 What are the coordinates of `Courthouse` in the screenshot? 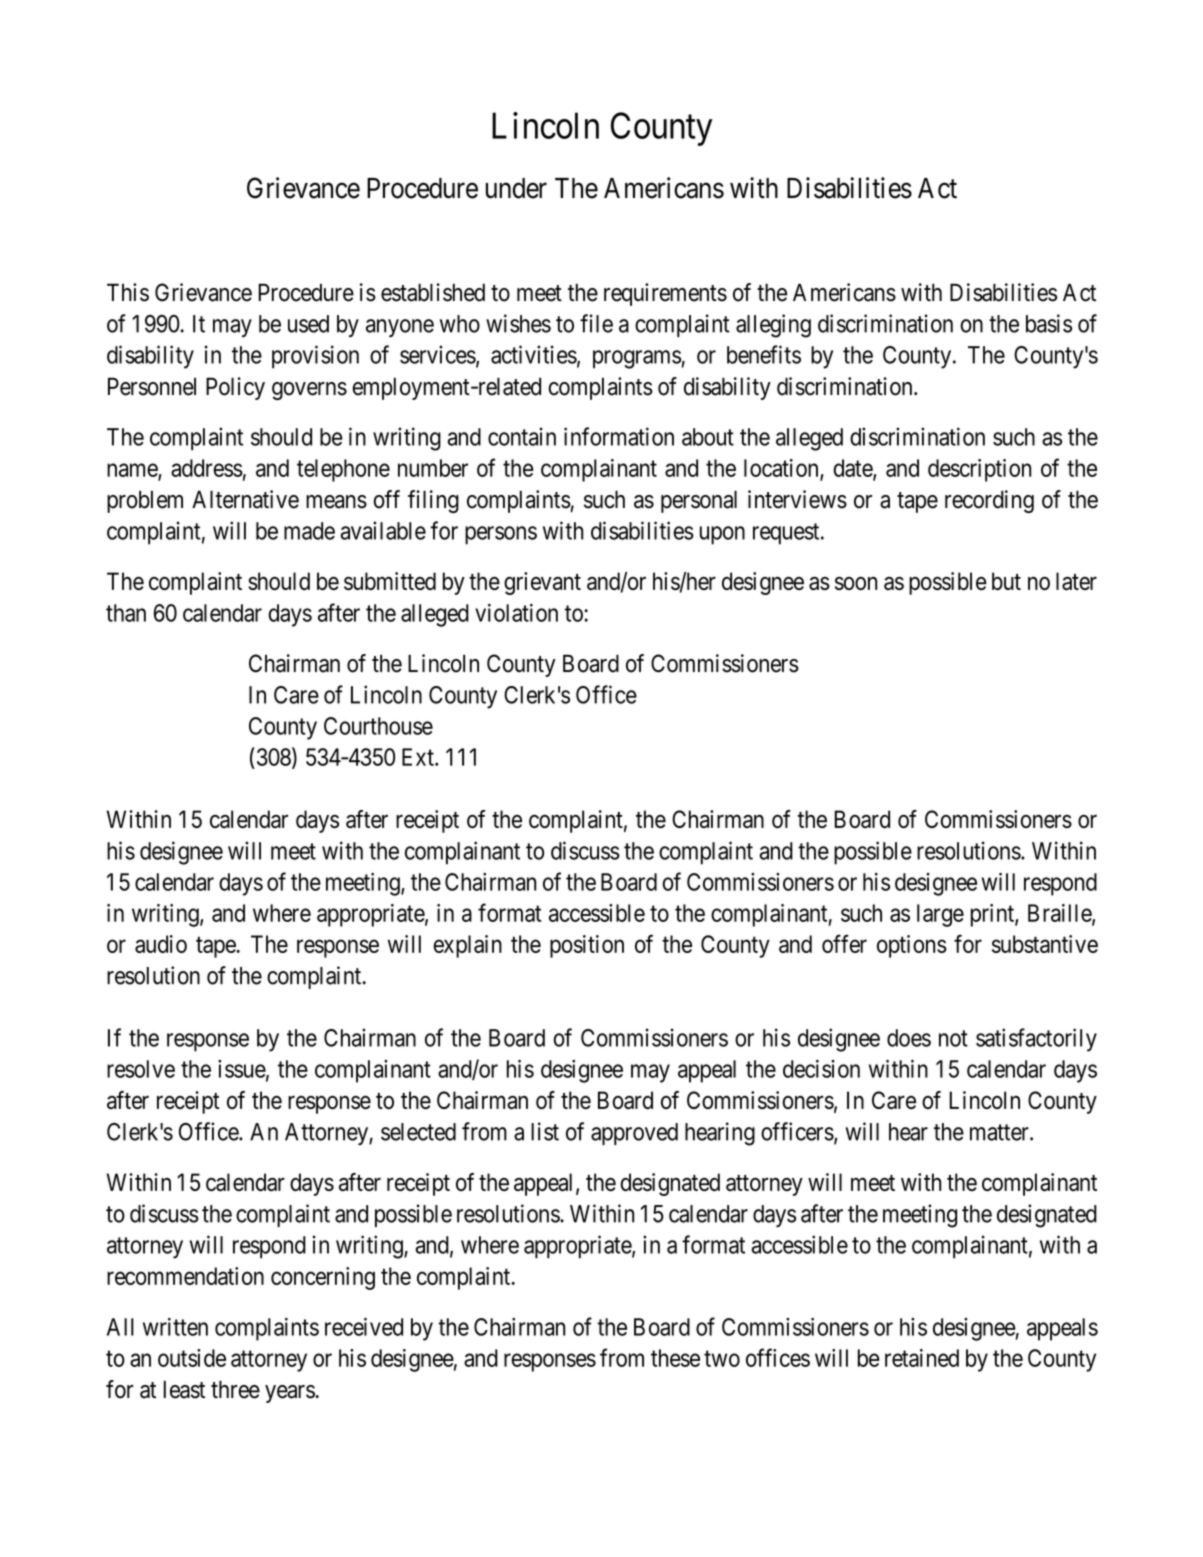 It's located at (378, 726).
